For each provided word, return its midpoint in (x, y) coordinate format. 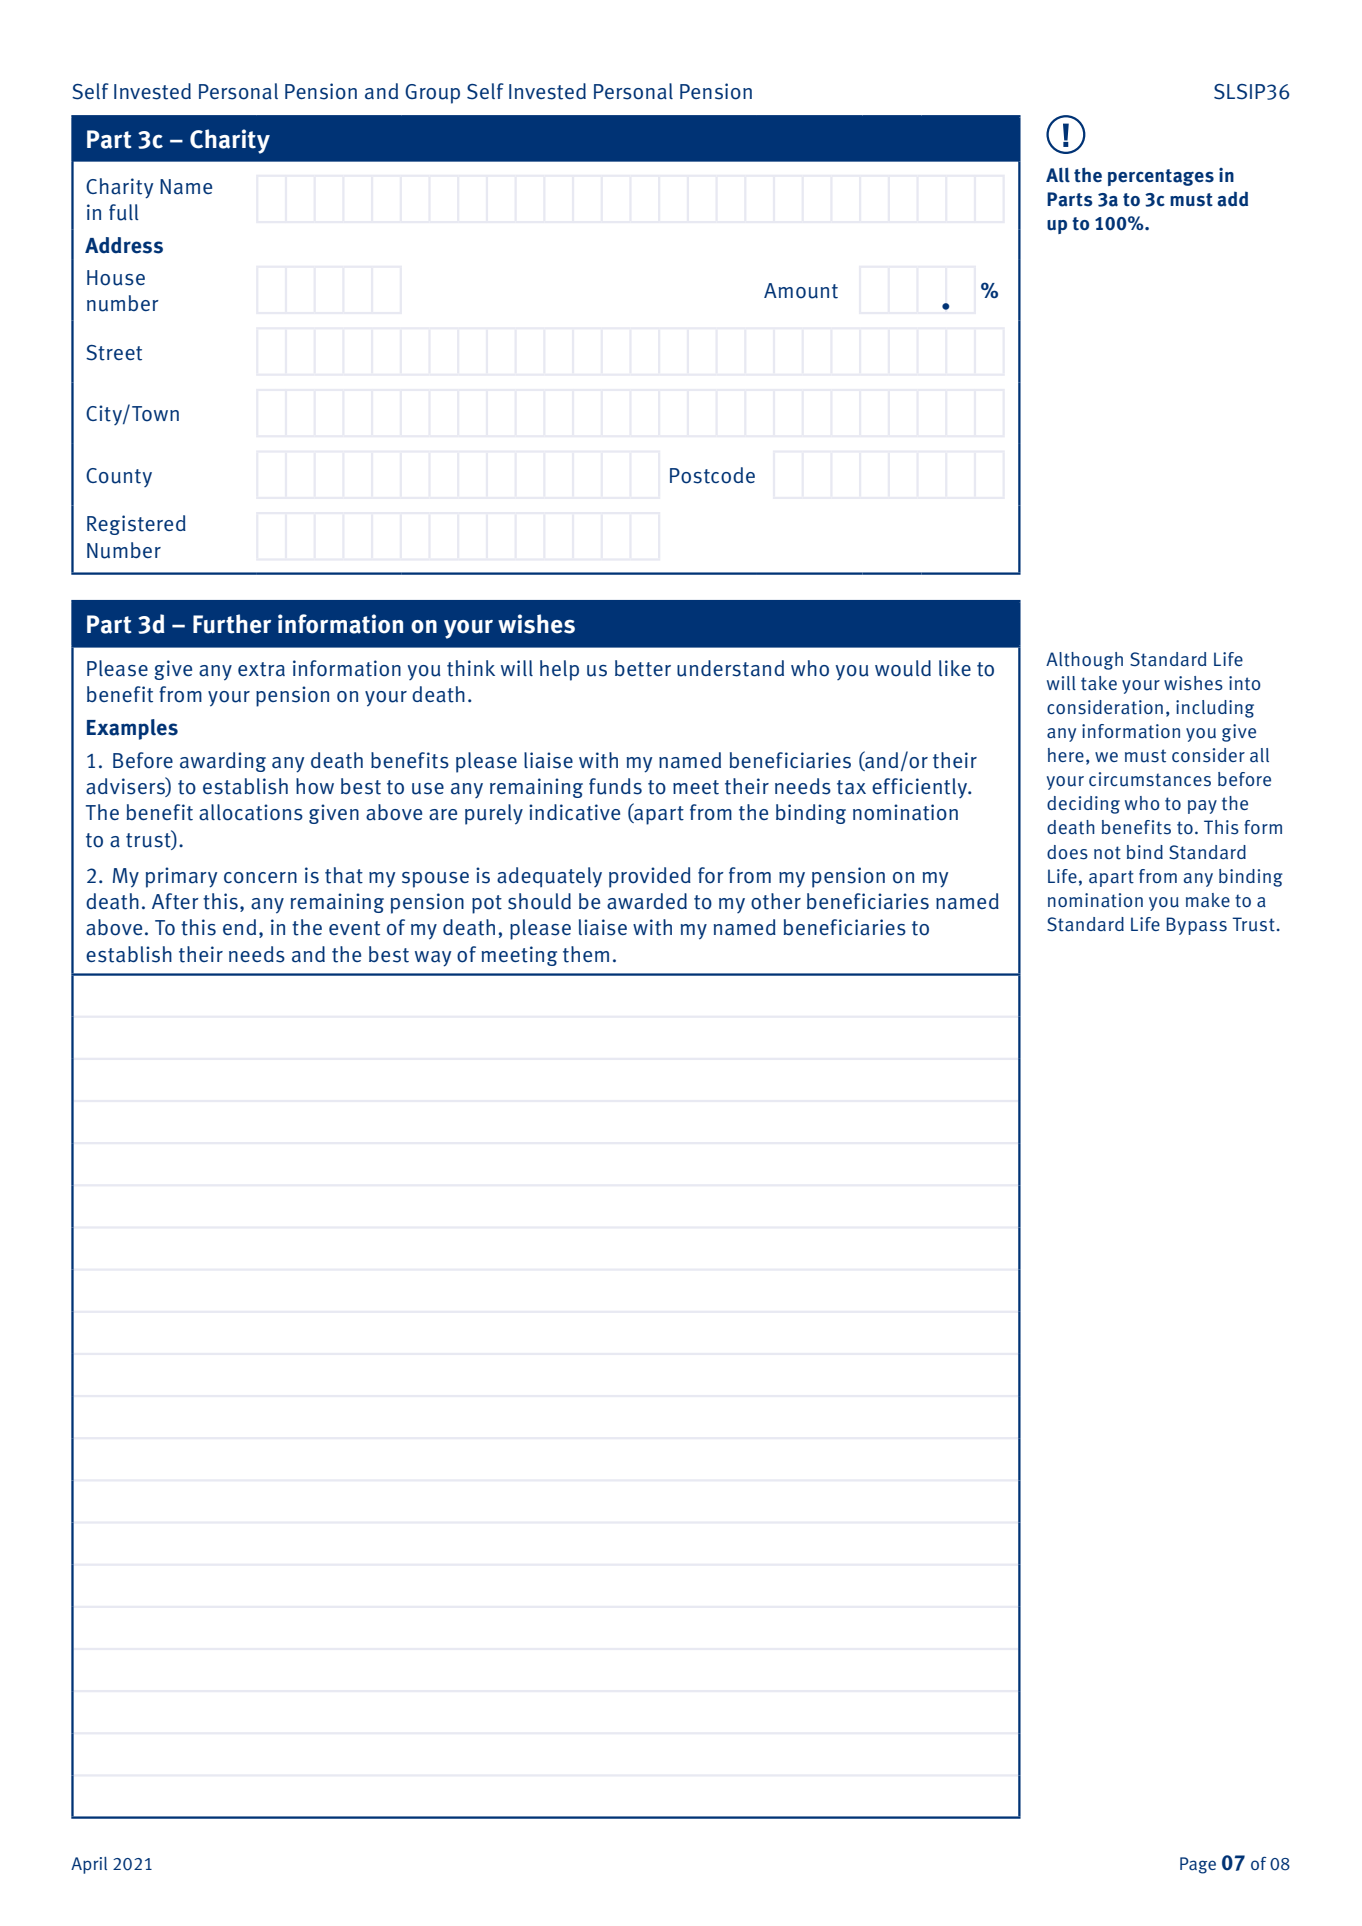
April (89, 1865)
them (586, 954)
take (1099, 683)
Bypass (1196, 926)
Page (1198, 1865)
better (643, 668)
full (123, 212)
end (239, 927)
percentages (1161, 177)
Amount (801, 291)
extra (261, 669)
